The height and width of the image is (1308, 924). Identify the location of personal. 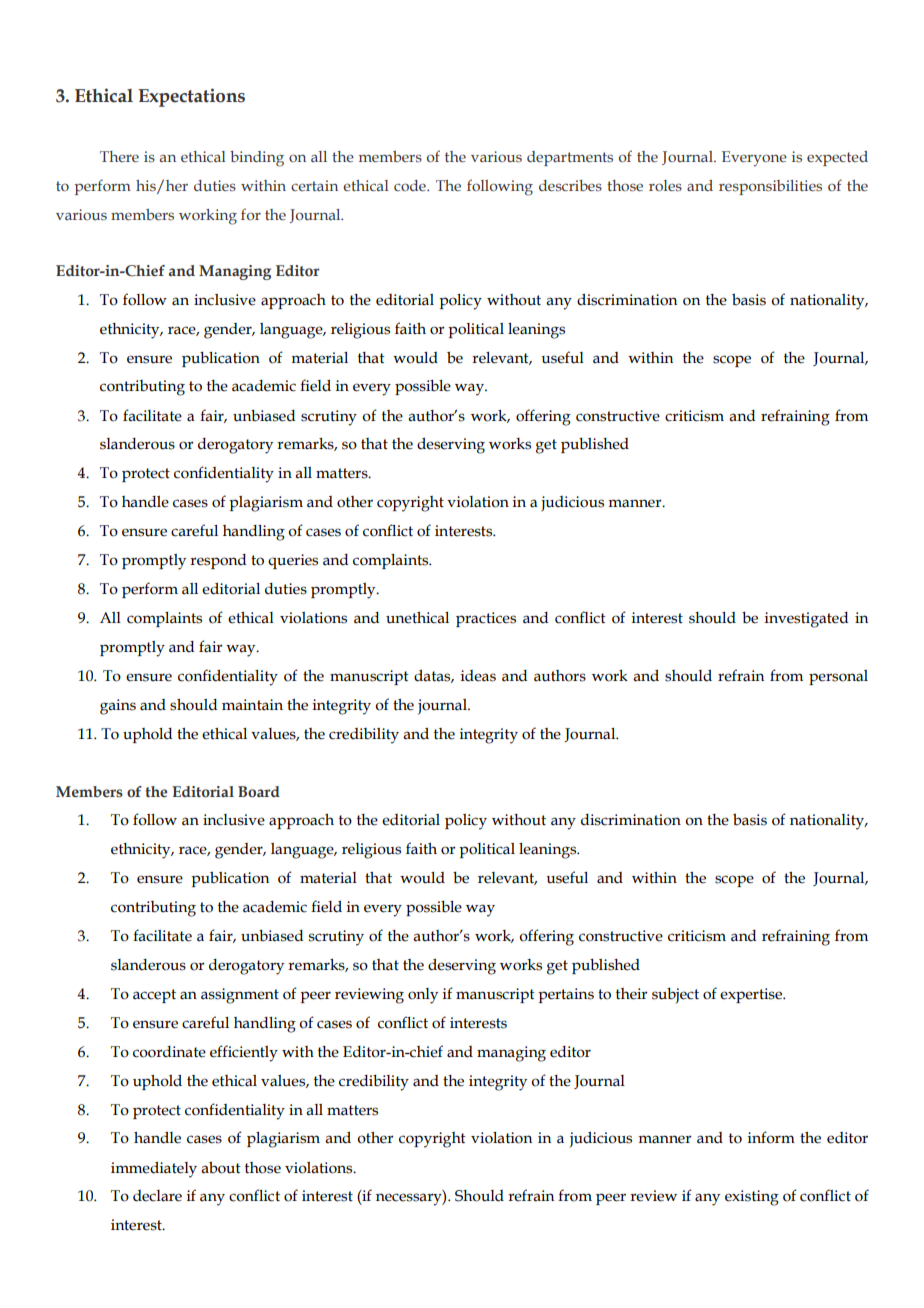
(838, 677).
